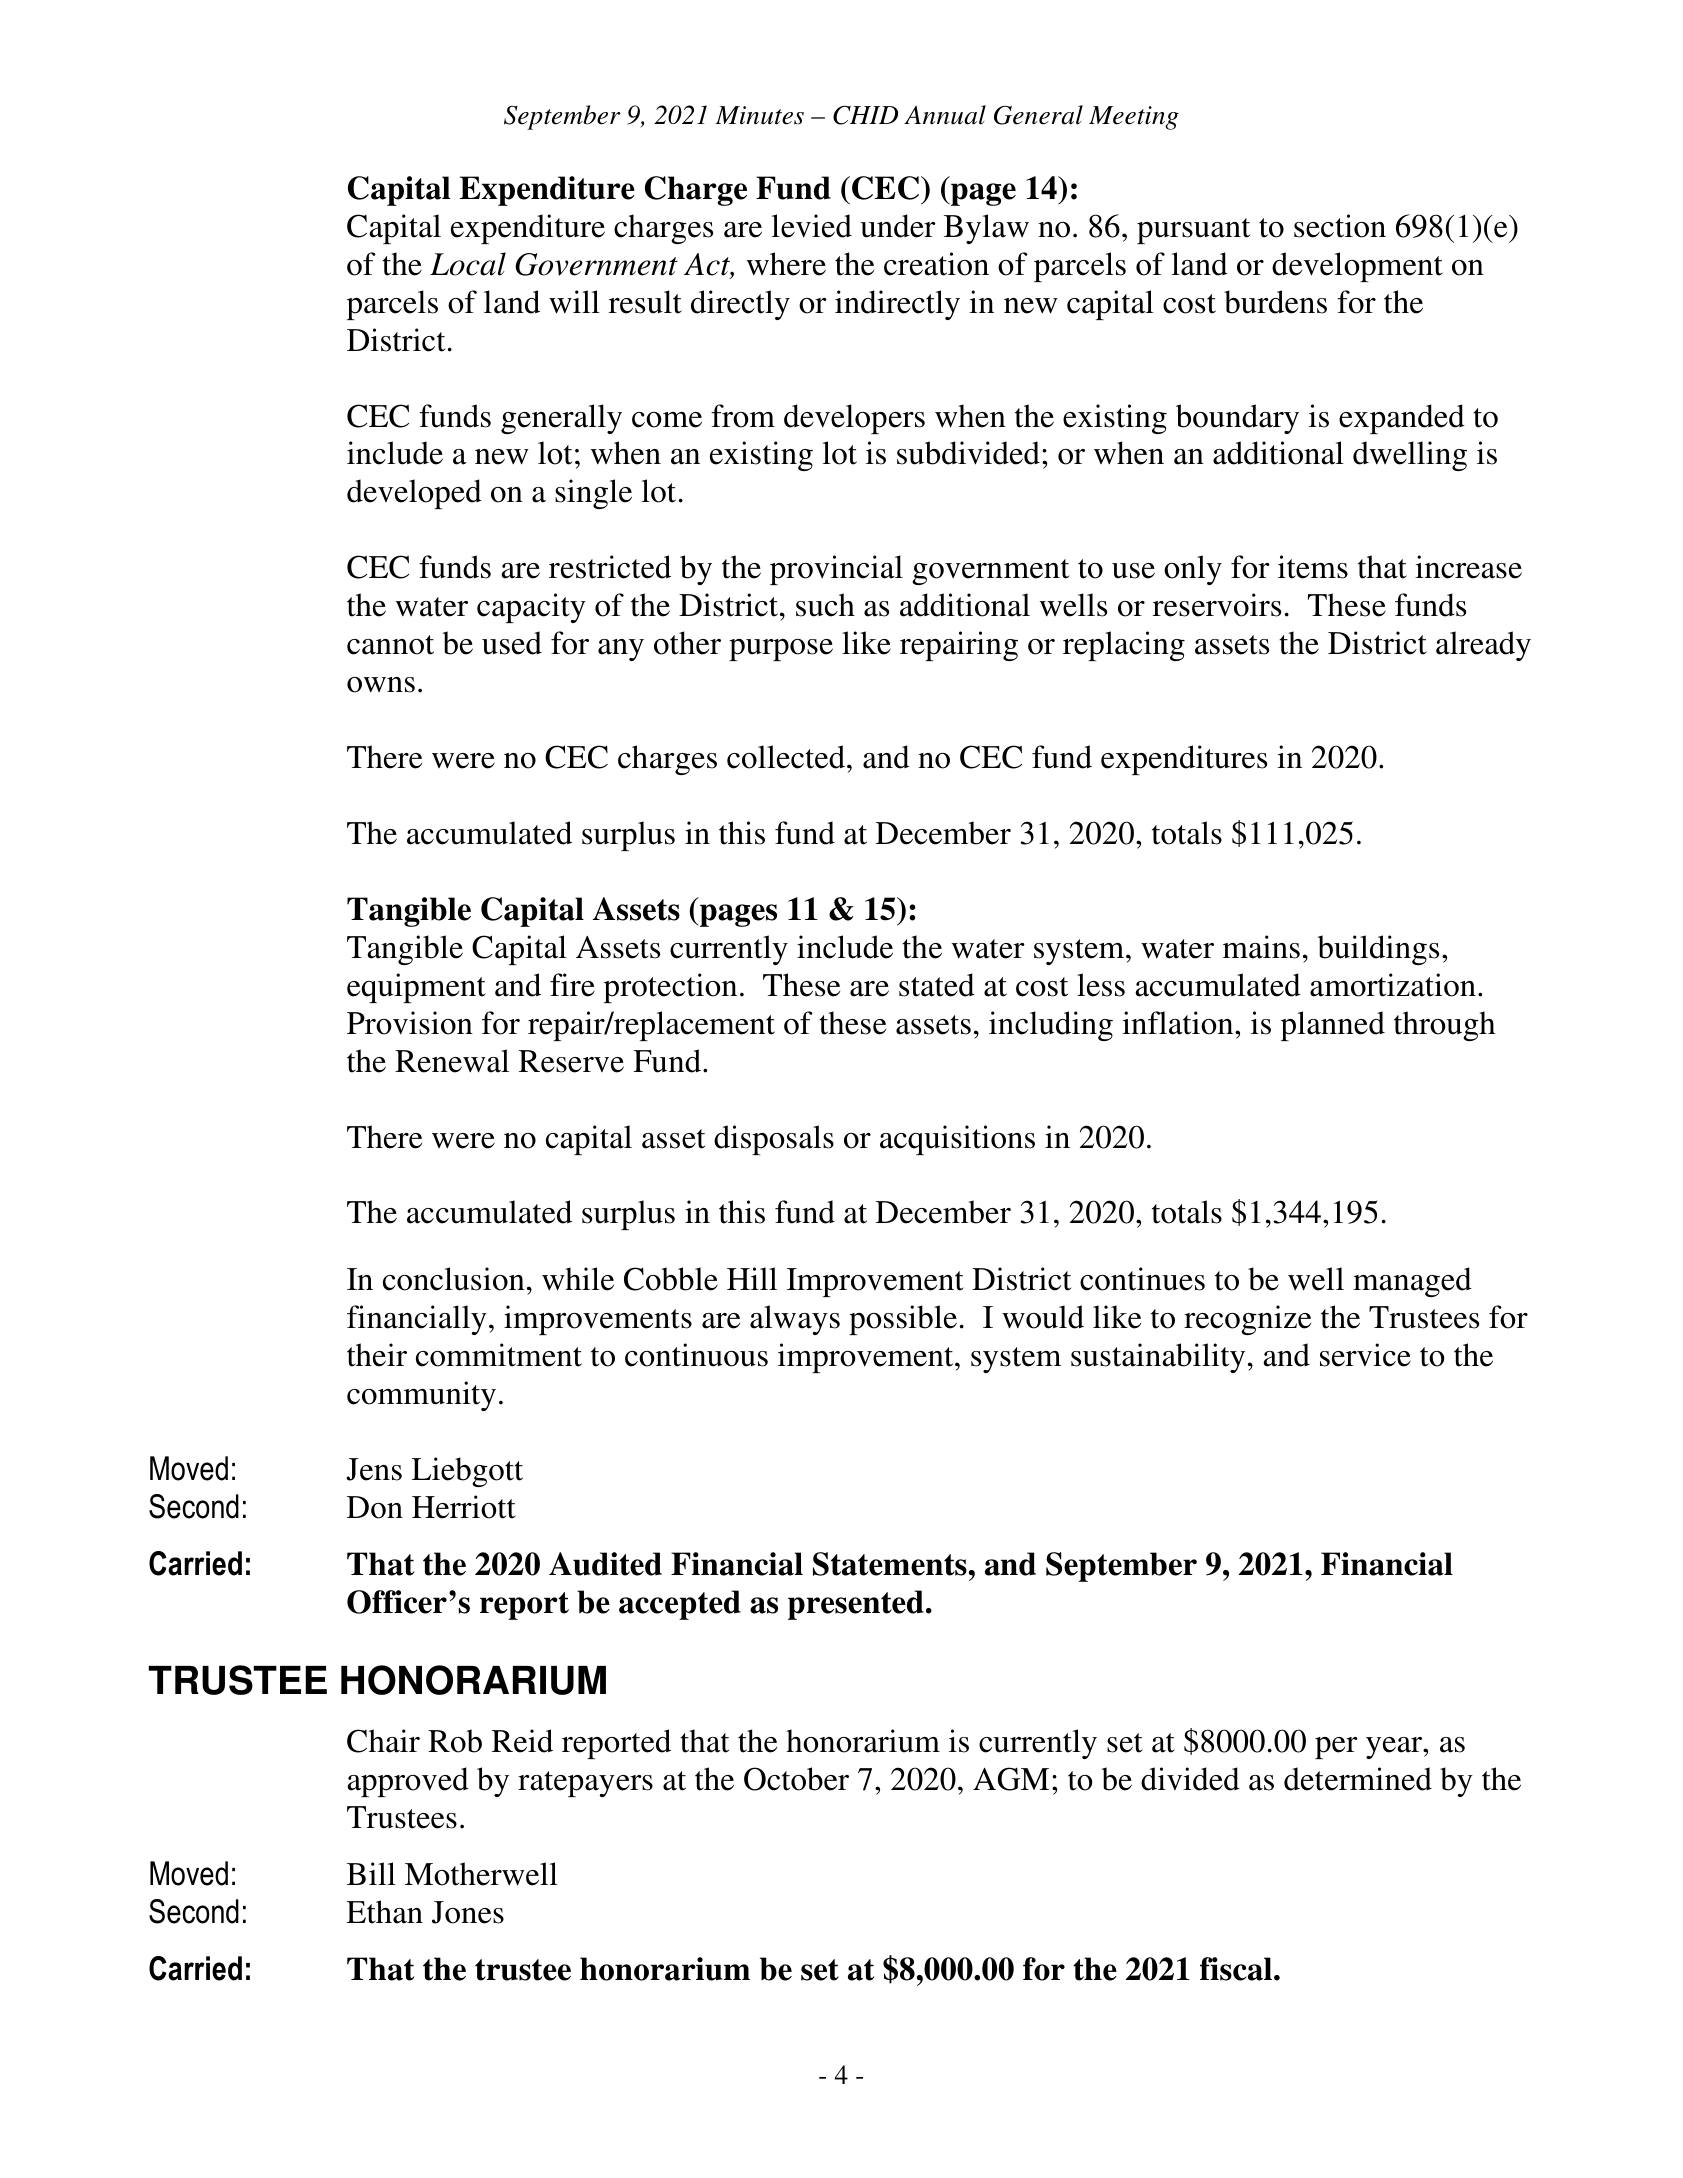 This document has width=1683, height=2178. I want to click on section, so click(1340, 226).
